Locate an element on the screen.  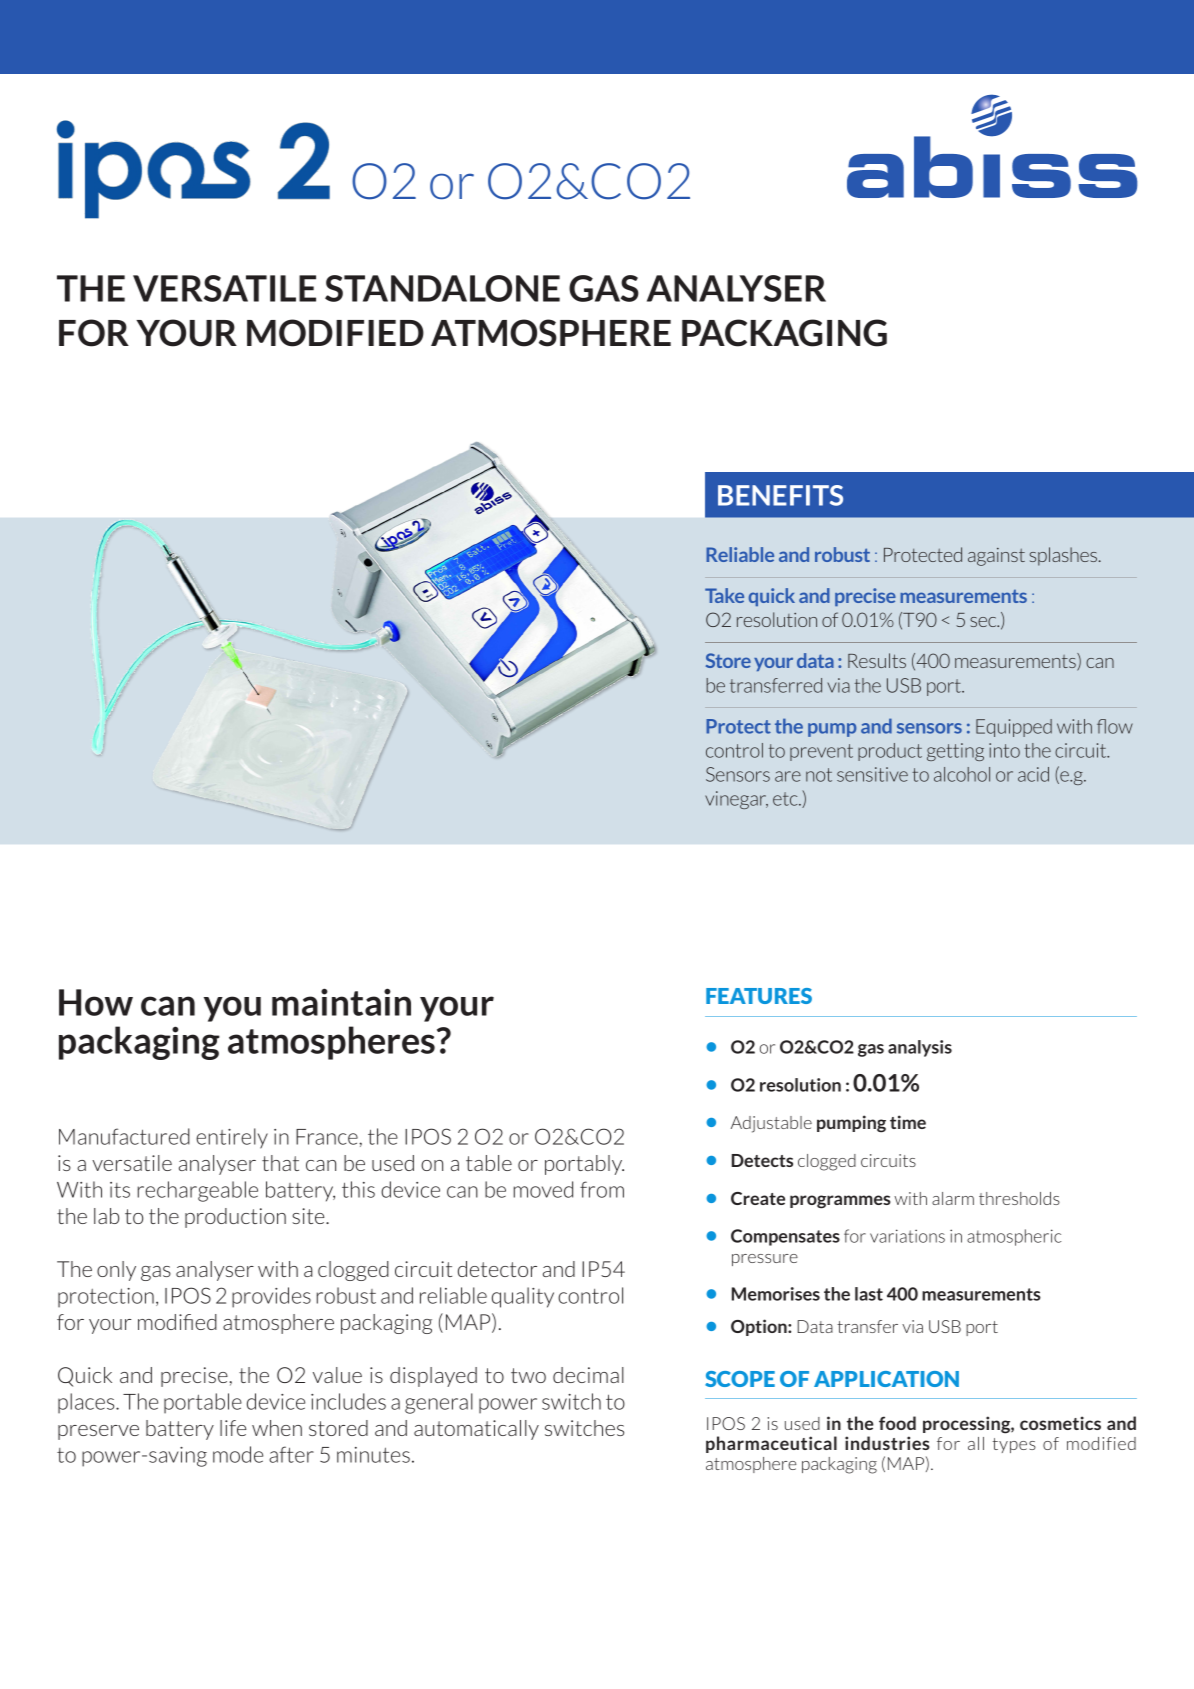
decimal is located at coordinates (588, 1375).
